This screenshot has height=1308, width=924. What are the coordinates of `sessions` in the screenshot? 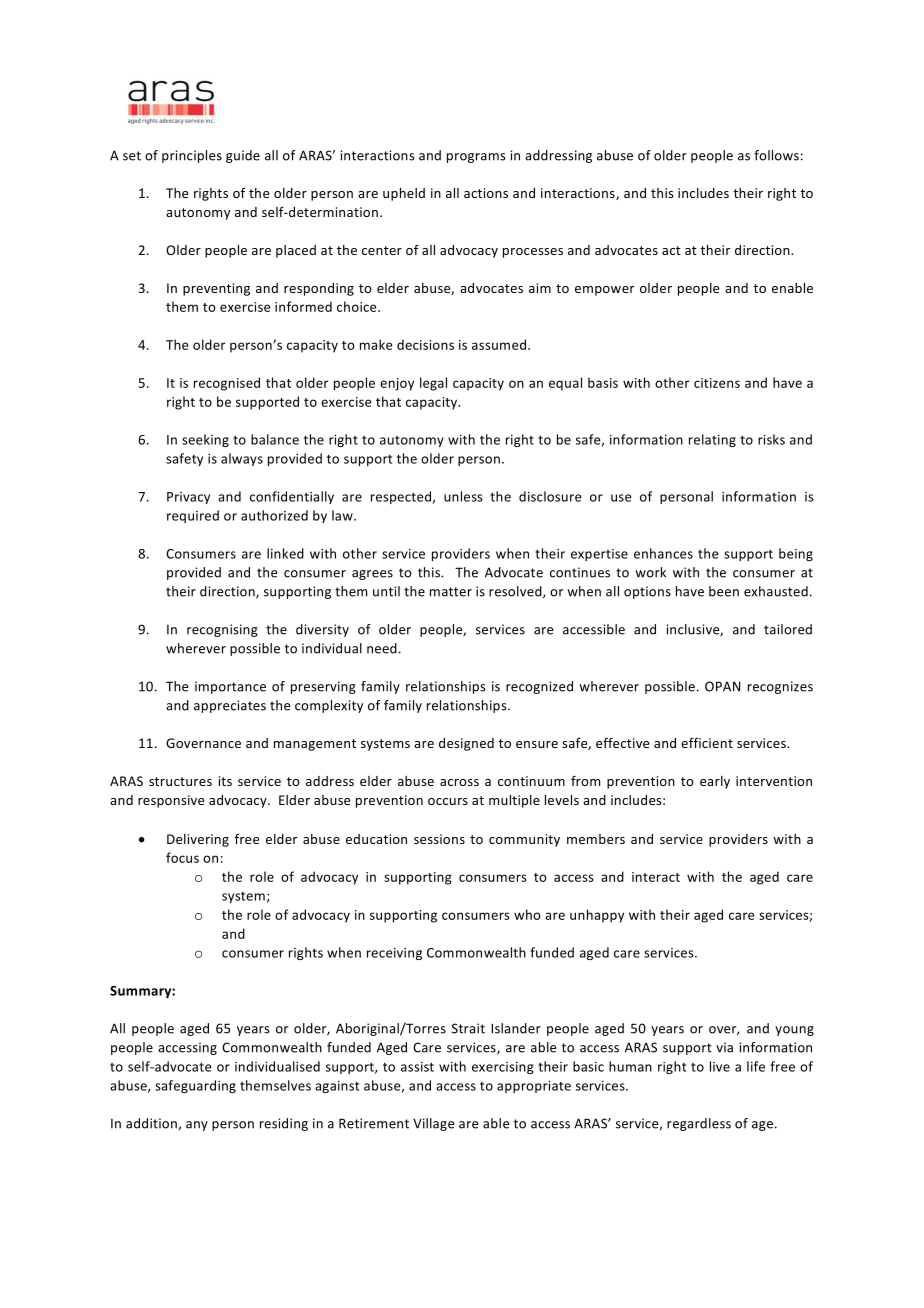 It's located at (439, 839).
